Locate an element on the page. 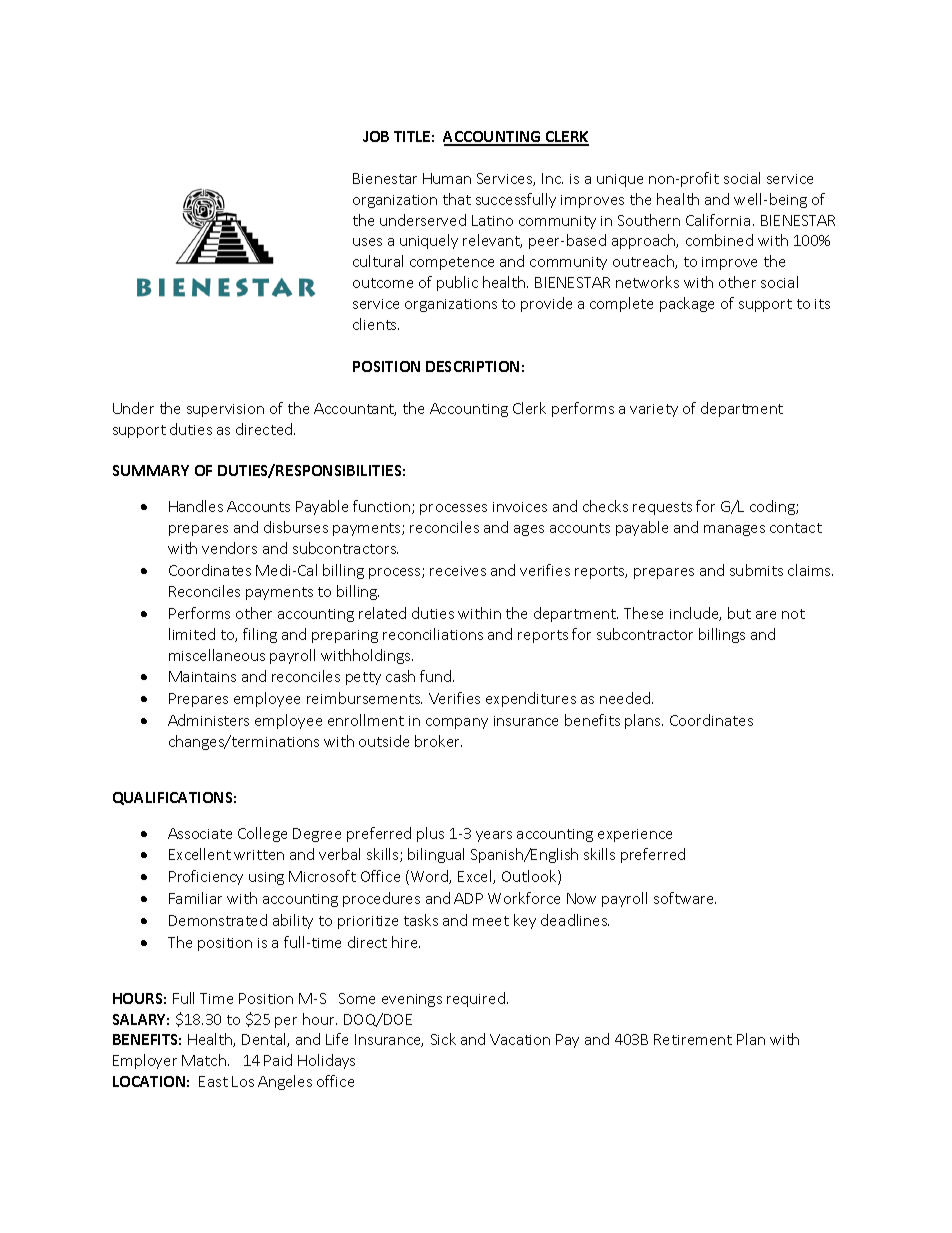 The image size is (952, 1233). Retirement is located at coordinates (693, 1039).
